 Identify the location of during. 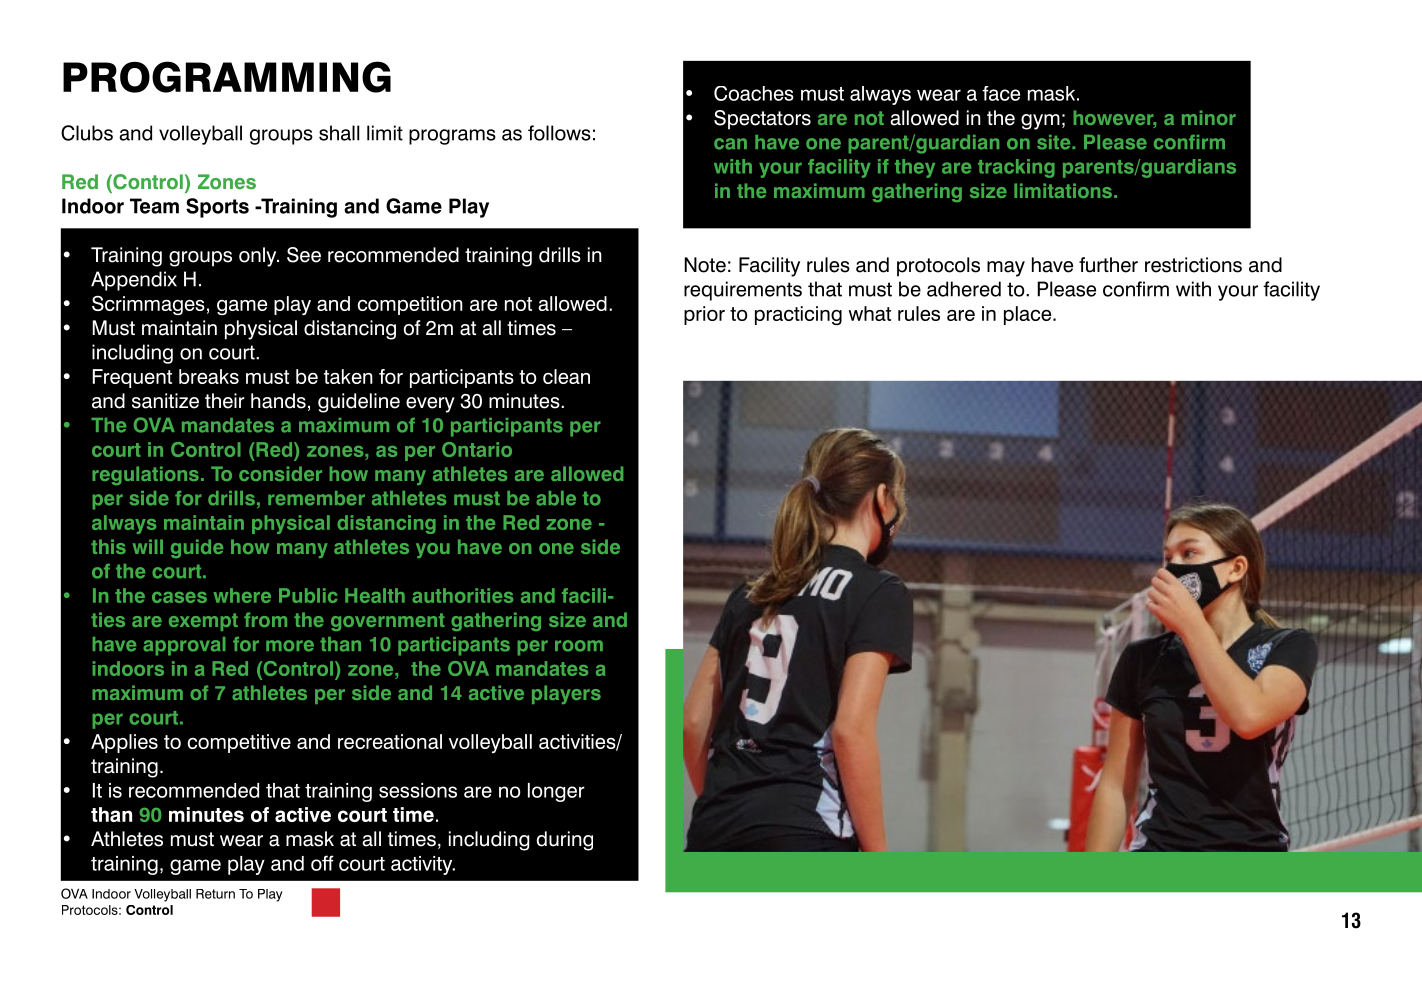
(565, 841).
